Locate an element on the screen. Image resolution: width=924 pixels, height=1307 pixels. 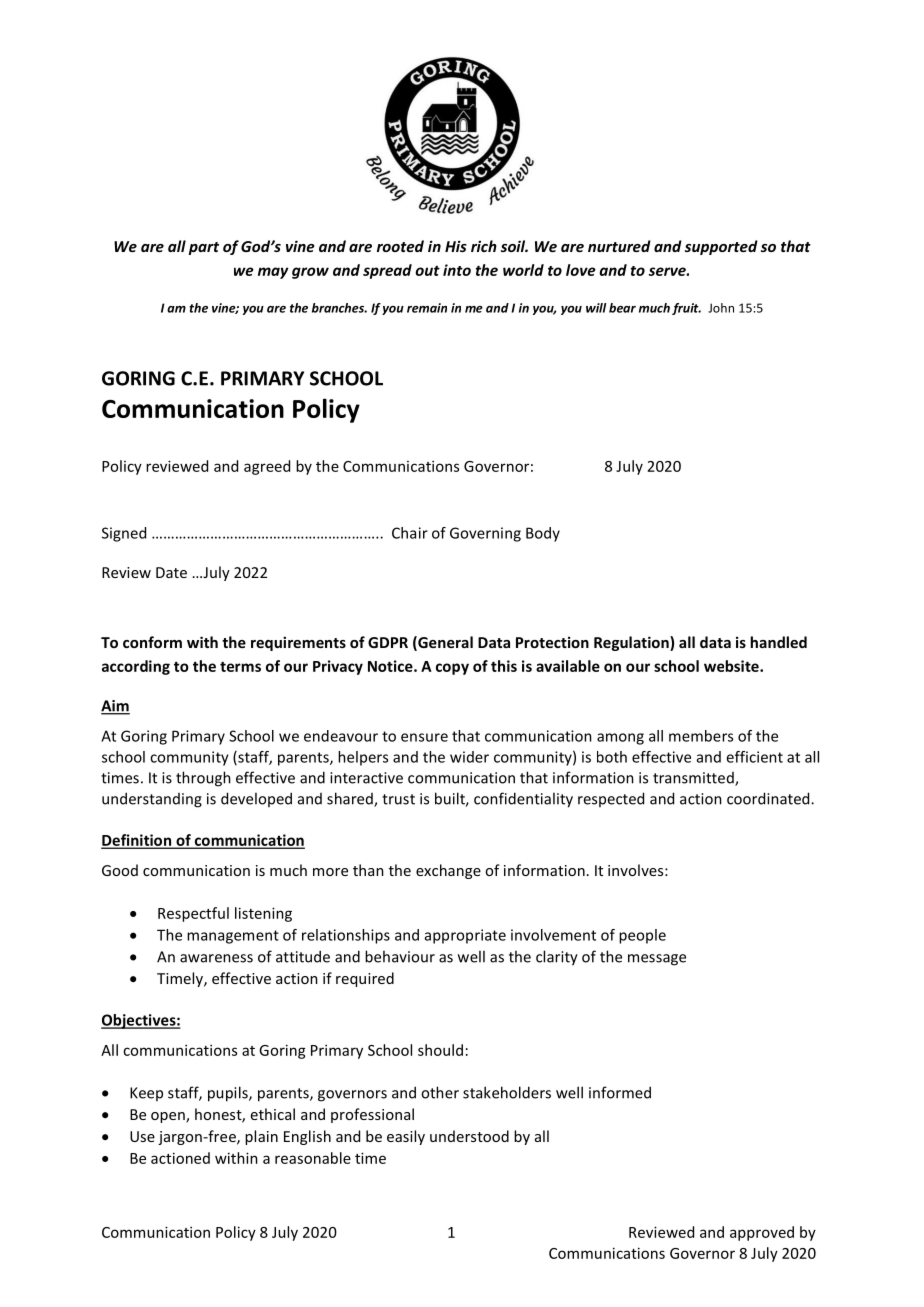
into is located at coordinates (457, 270).
